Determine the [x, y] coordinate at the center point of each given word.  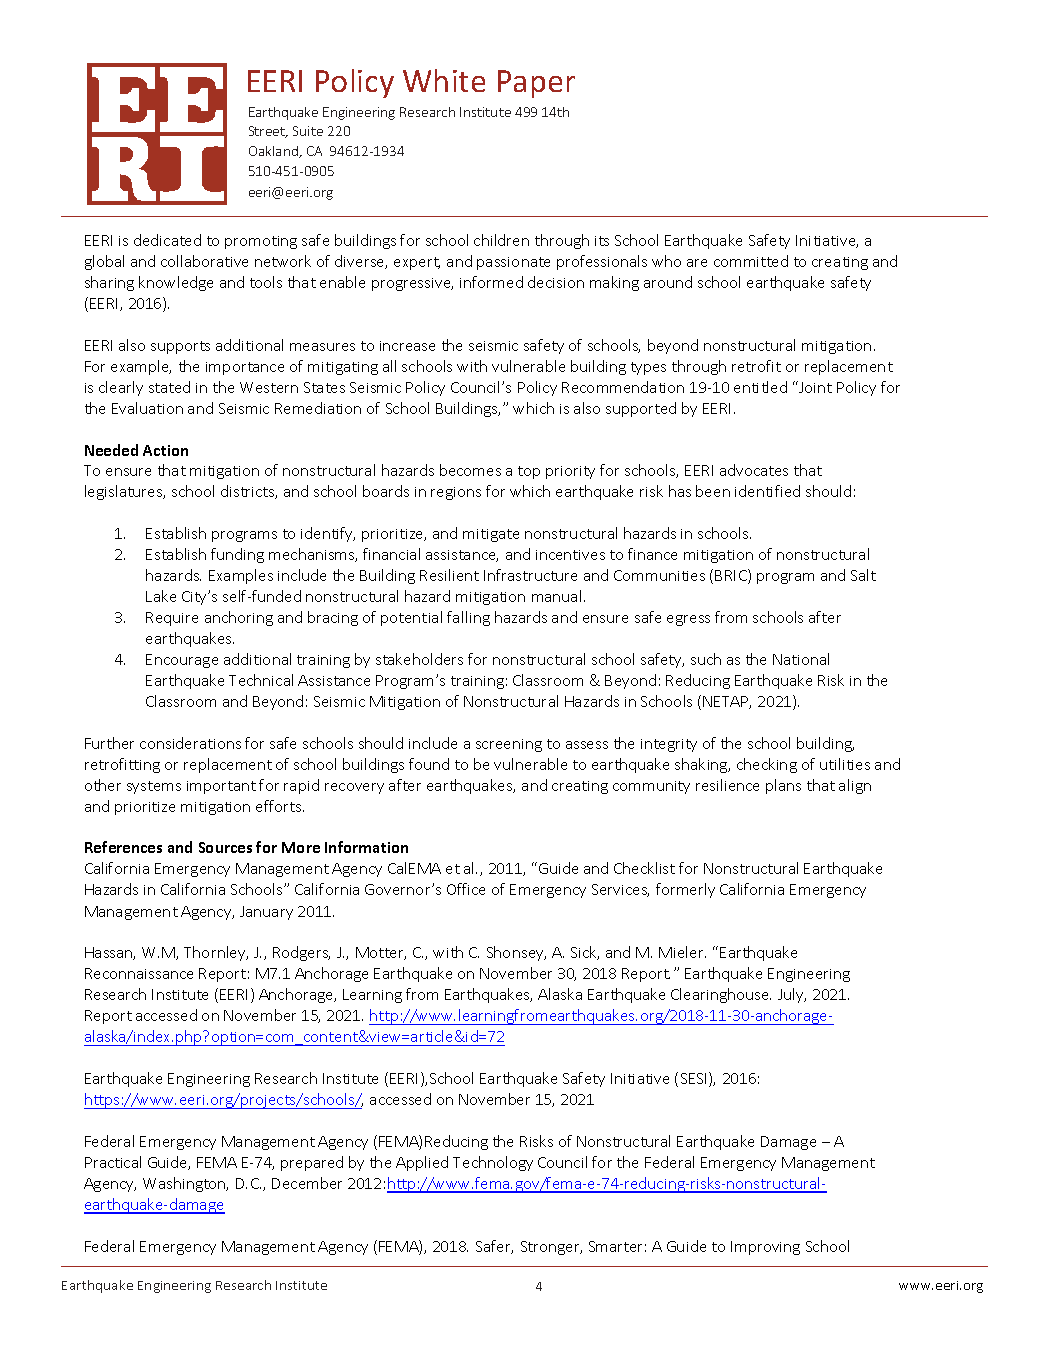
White [444, 80]
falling [468, 618]
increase [407, 346]
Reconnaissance [139, 973]
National [801, 659]
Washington [185, 1184]
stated [169, 387]
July [792, 995]
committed [751, 261]
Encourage [182, 661]
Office [466, 889]
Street [268, 132]
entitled [760, 387]
